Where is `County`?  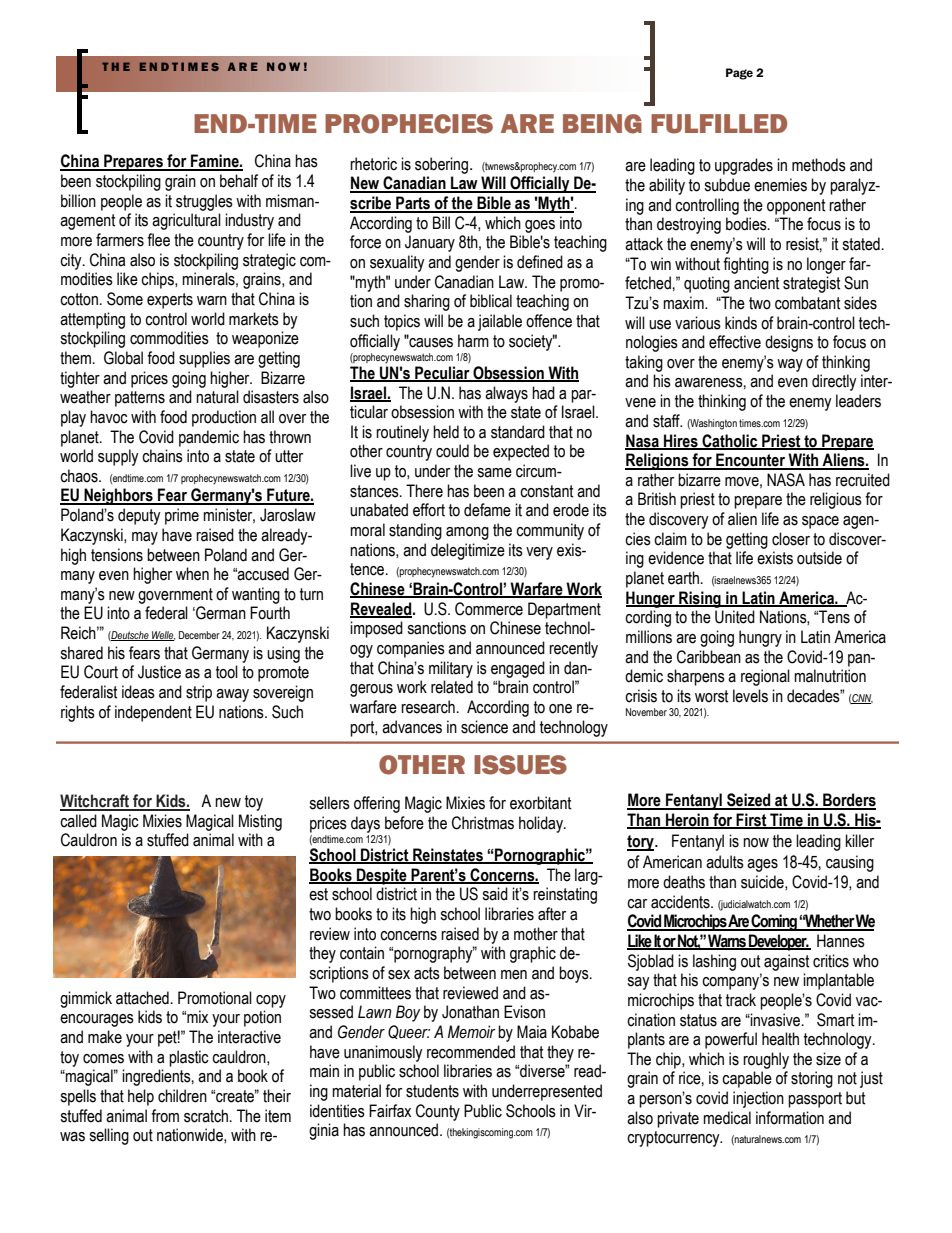 County is located at coordinates (438, 1112).
